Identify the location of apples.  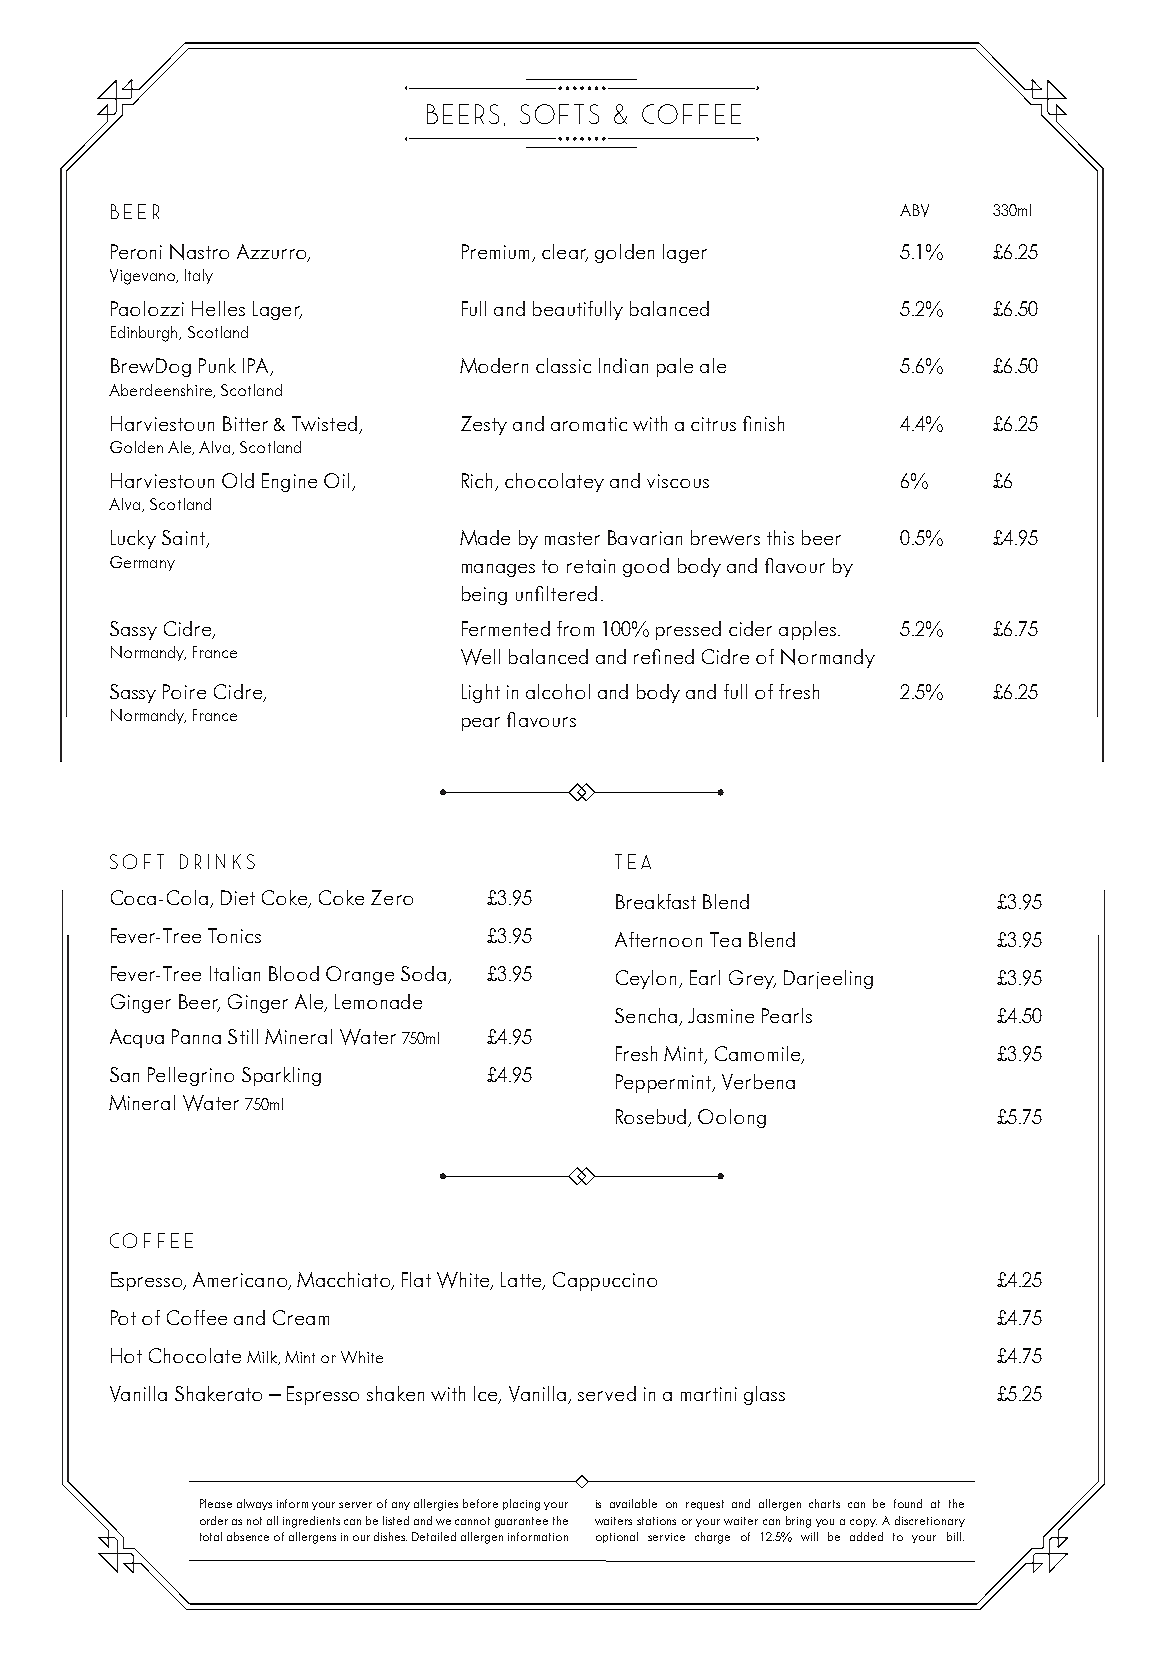
(807, 630).
